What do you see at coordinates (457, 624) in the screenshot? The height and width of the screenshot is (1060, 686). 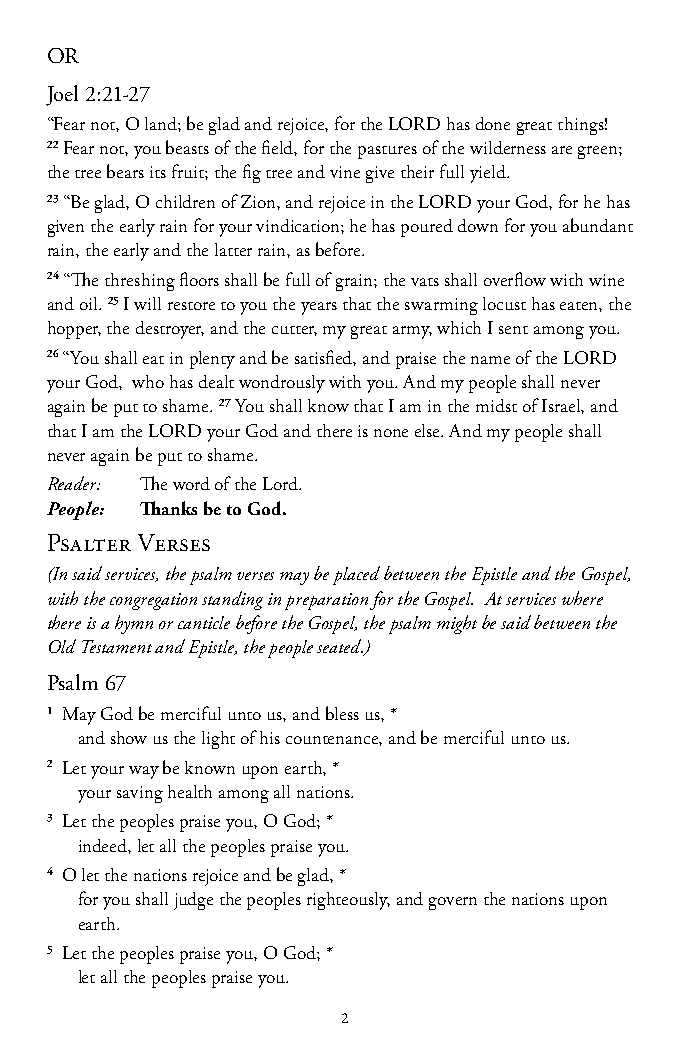 I see `might` at bounding box center [457, 624].
